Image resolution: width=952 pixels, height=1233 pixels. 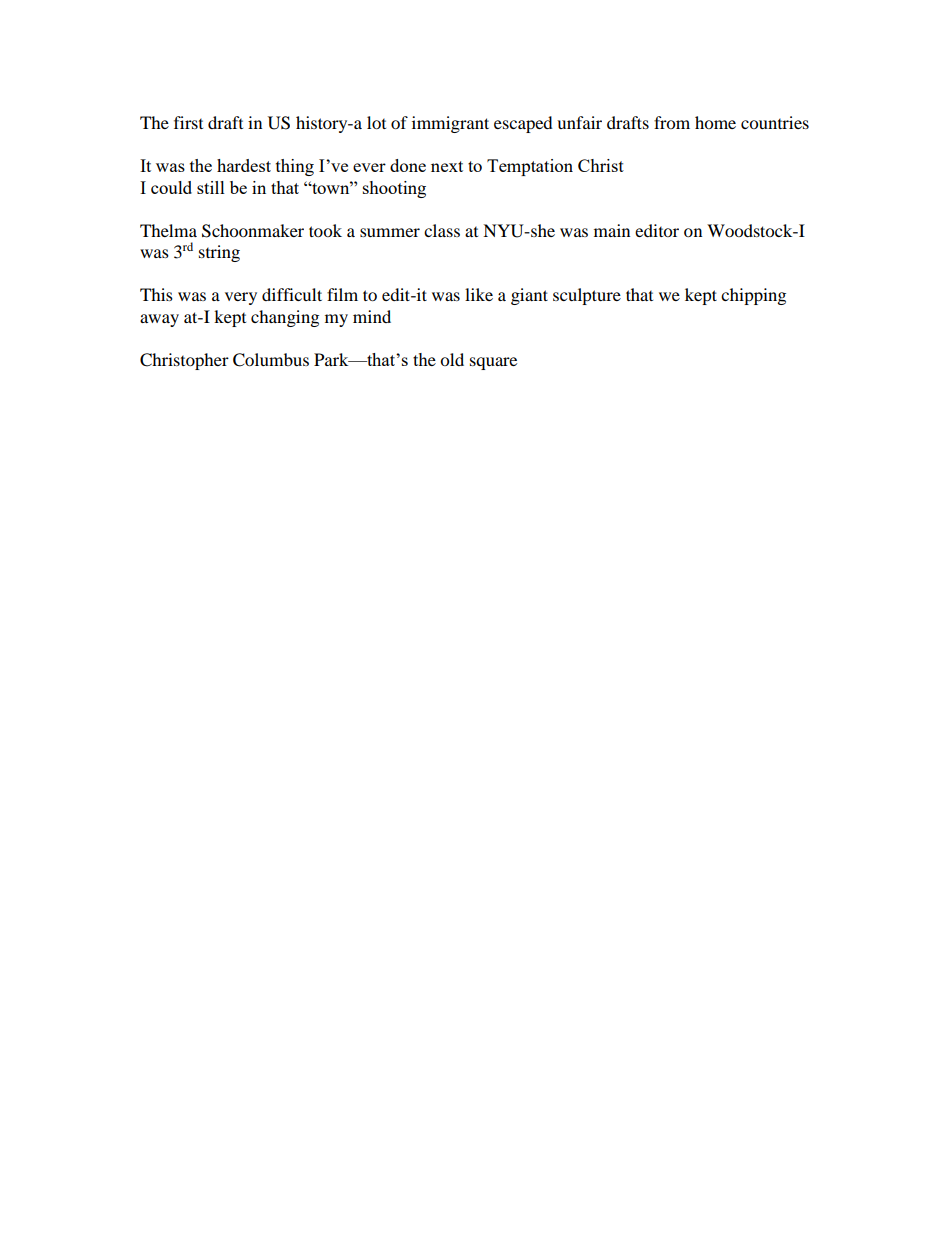 I want to click on Columbus, so click(x=271, y=360).
